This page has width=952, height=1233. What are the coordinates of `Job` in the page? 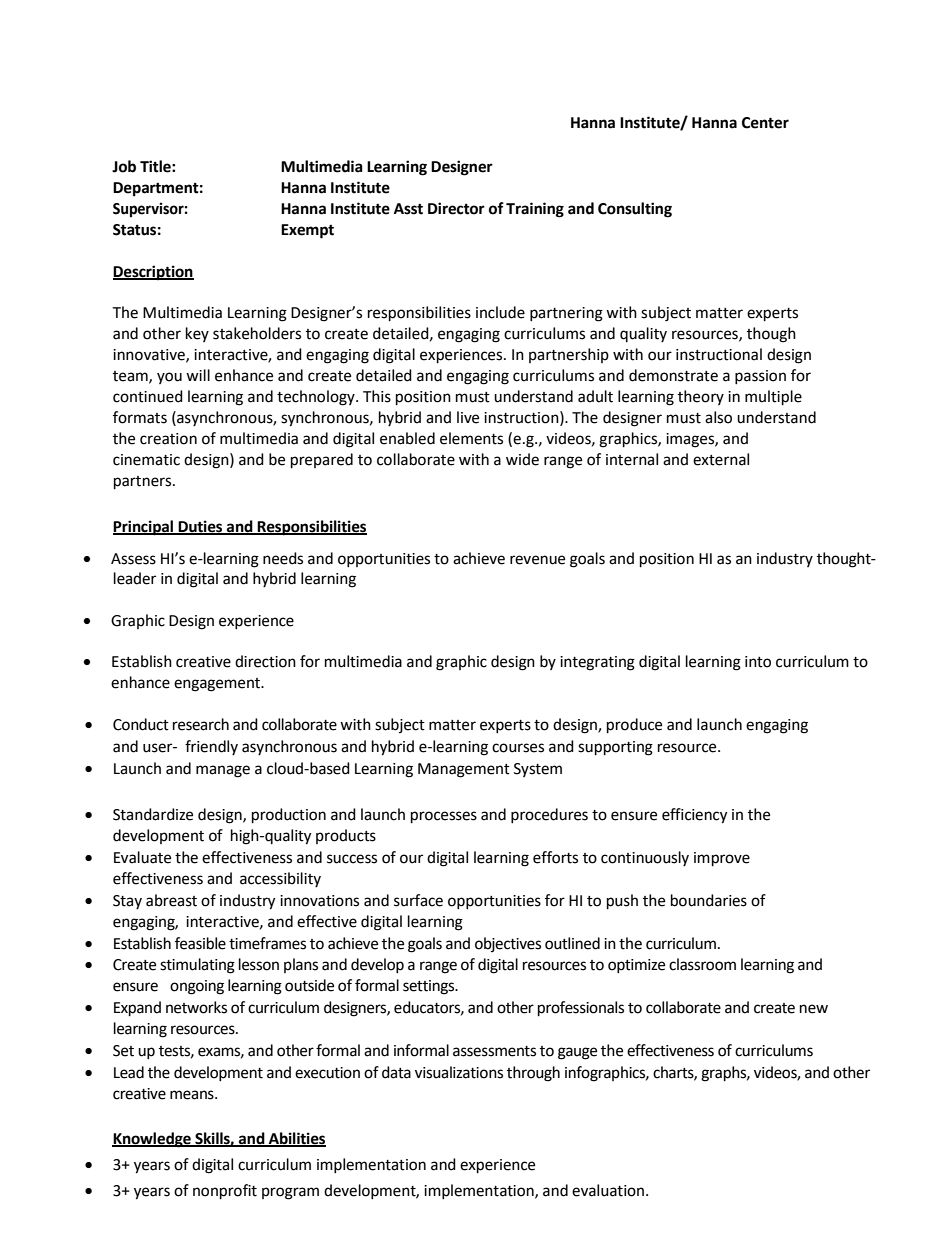 It's located at (124, 166).
